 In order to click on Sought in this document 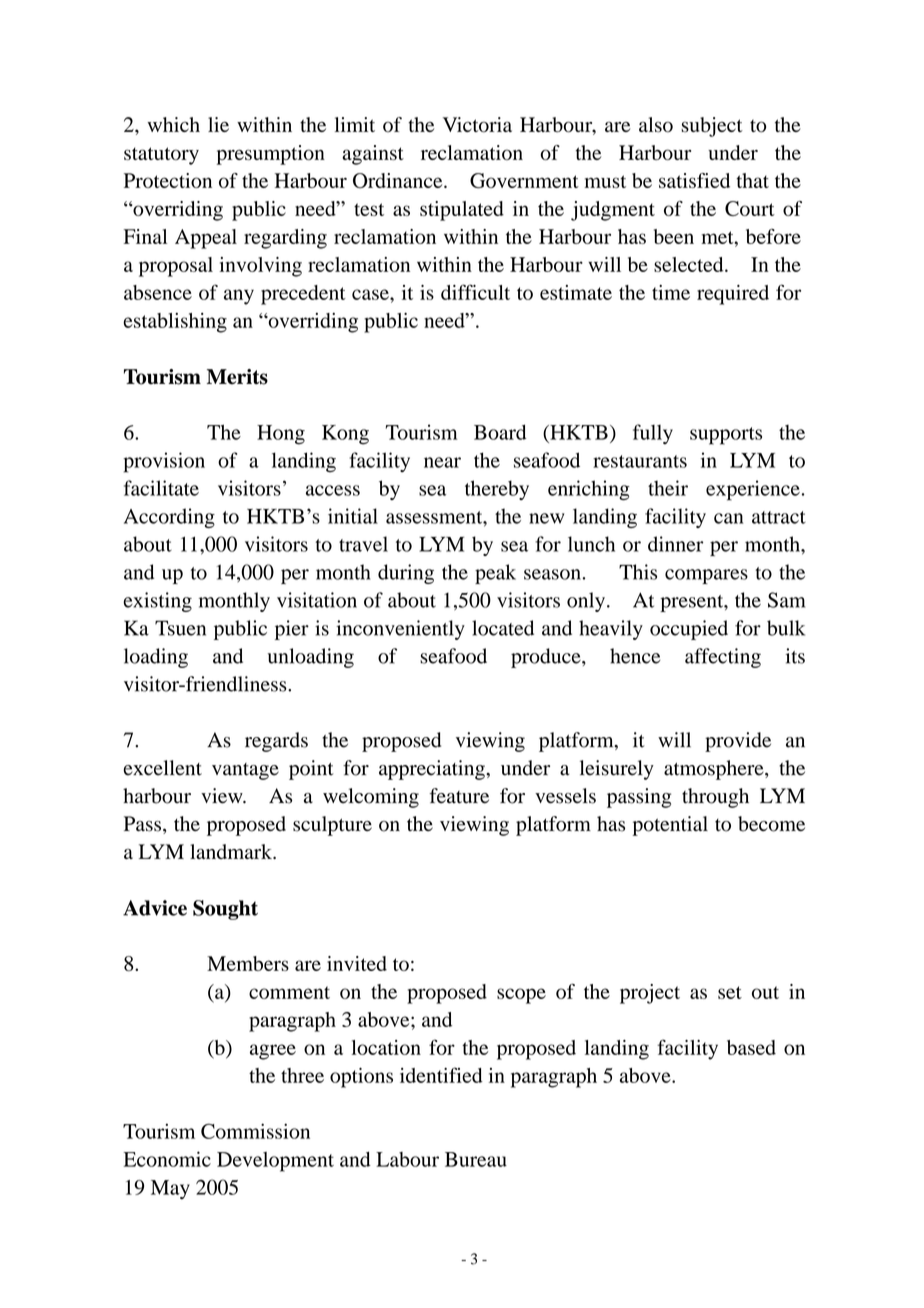, I will do `click(225, 910)`.
